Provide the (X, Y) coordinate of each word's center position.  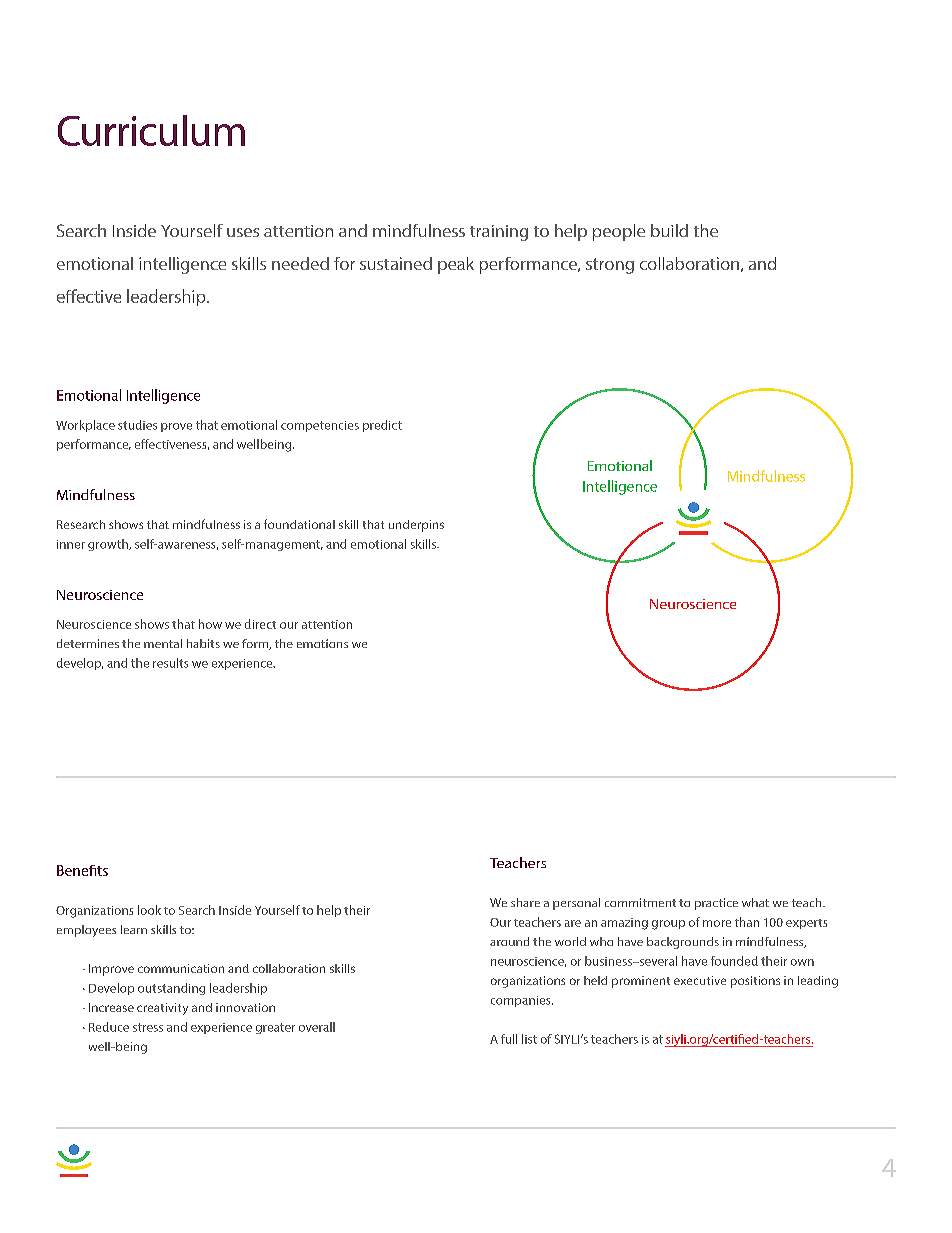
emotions (322, 643)
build (669, 230)
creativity (162, 1009)
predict (382, 426)
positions (755, 982)
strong (610, 266)
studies (137, 425)
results (170, 663)
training (499, 233)
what (755, 902)
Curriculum (151, 130)
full (509, 1039)
